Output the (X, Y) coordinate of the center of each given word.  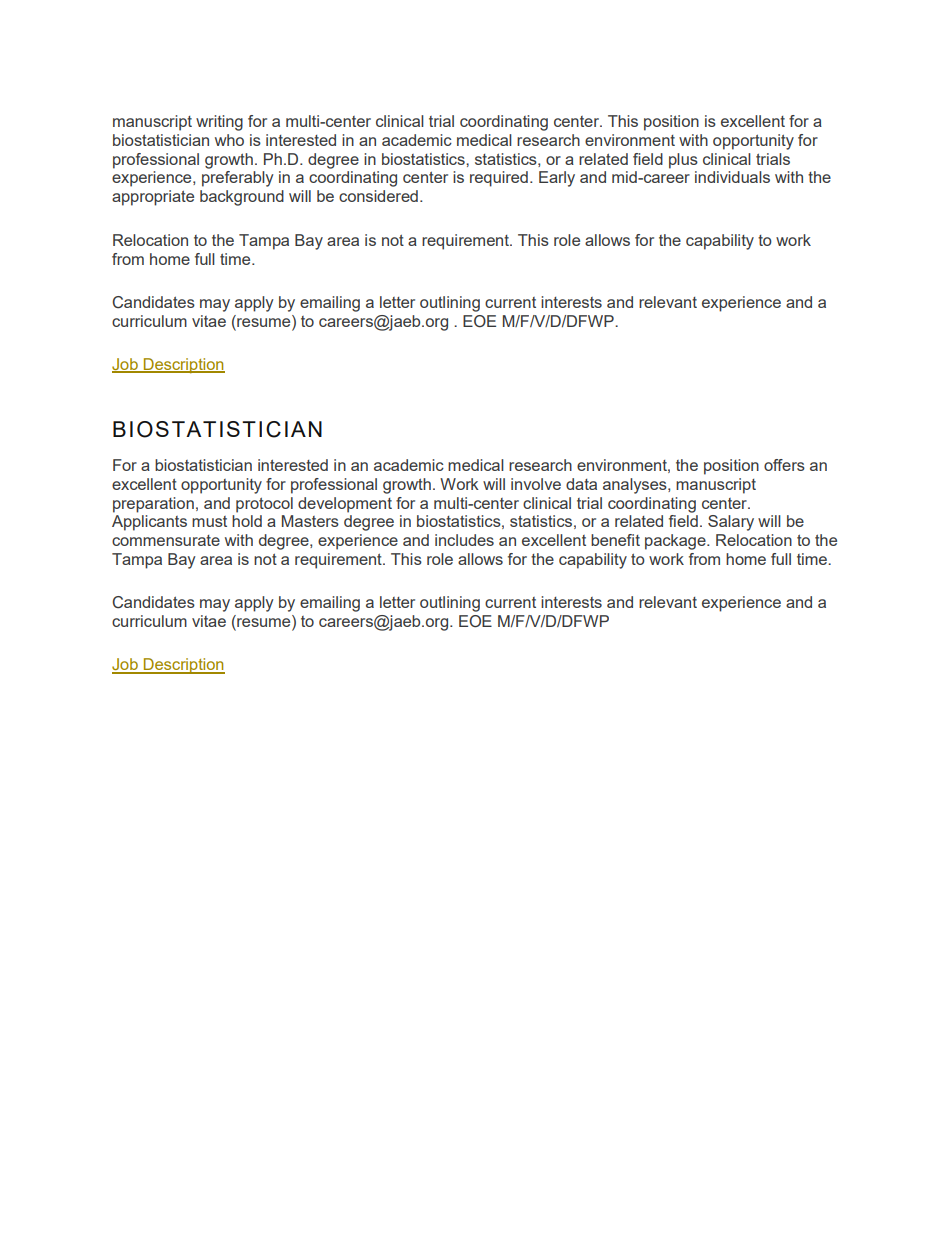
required (499, 179)
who (229, 140)
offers (784, 465)
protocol (264, 505)
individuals (732, 177)
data (581, 484)
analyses (636, 486)
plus (683, 161)
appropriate (153, 198)
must (209, 521)
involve (536, 484)
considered (378, 196)
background (242, 198)
